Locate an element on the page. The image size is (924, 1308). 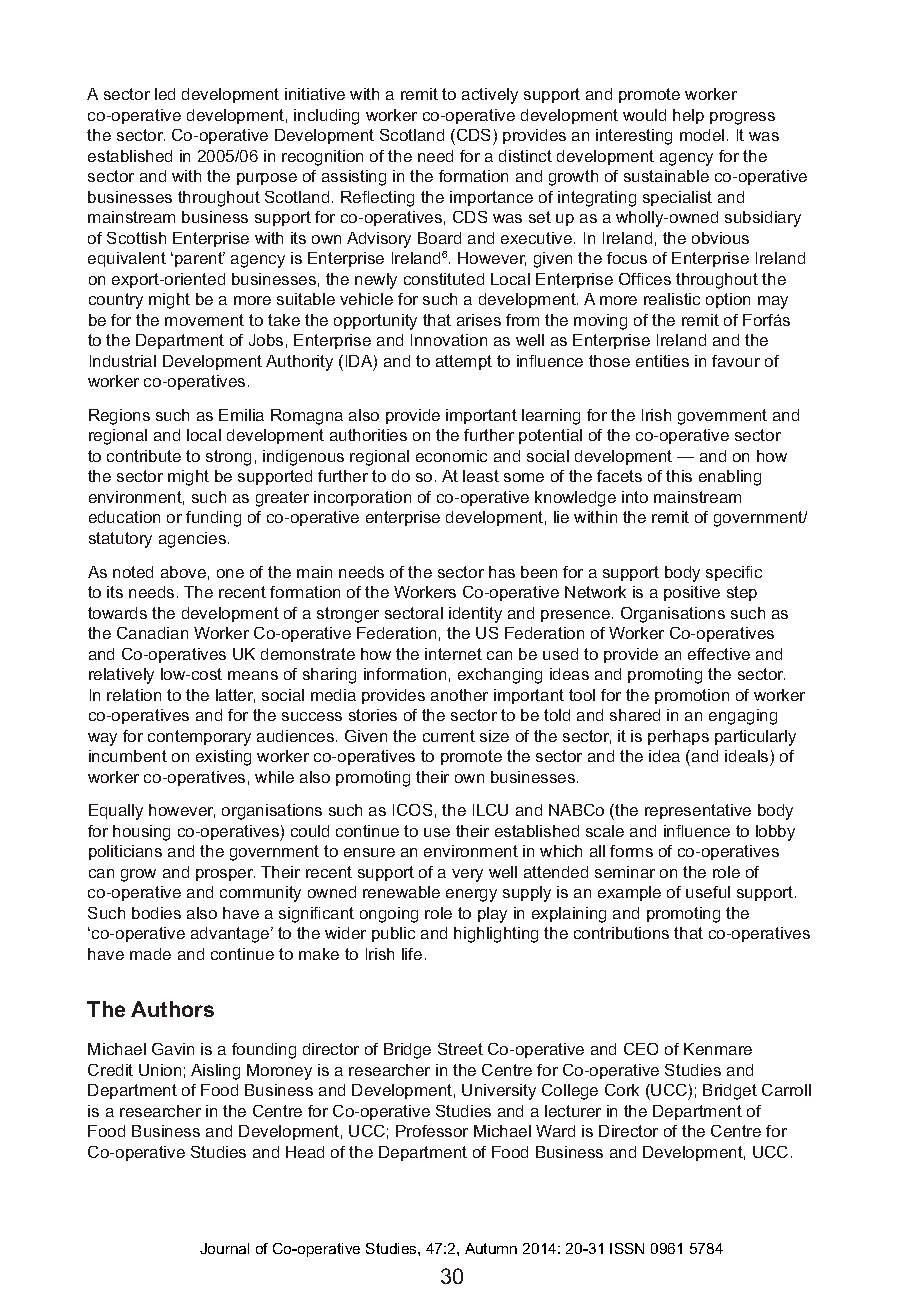
Autumn is located at coordinates (491, 1248).
